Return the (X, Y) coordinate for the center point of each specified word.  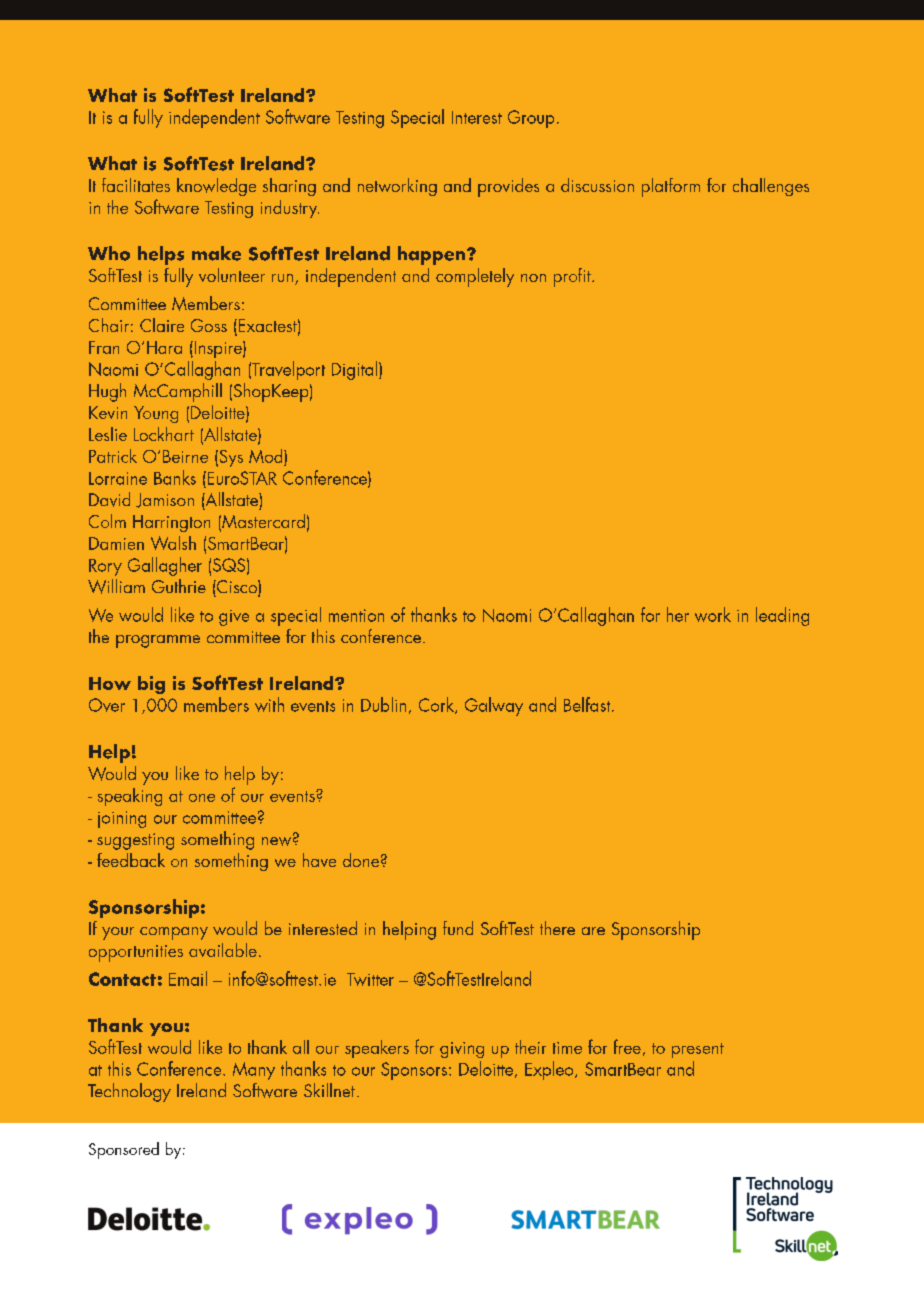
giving (462, 1050)
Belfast (588, 704)
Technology (129, 1092)
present (698, 1050)
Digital (356, 370)
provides (508, 187)
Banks (175, 477)
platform (671, 187)
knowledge (216, 187)
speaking (130, 797)
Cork (437, 705)
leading (782, 616)
